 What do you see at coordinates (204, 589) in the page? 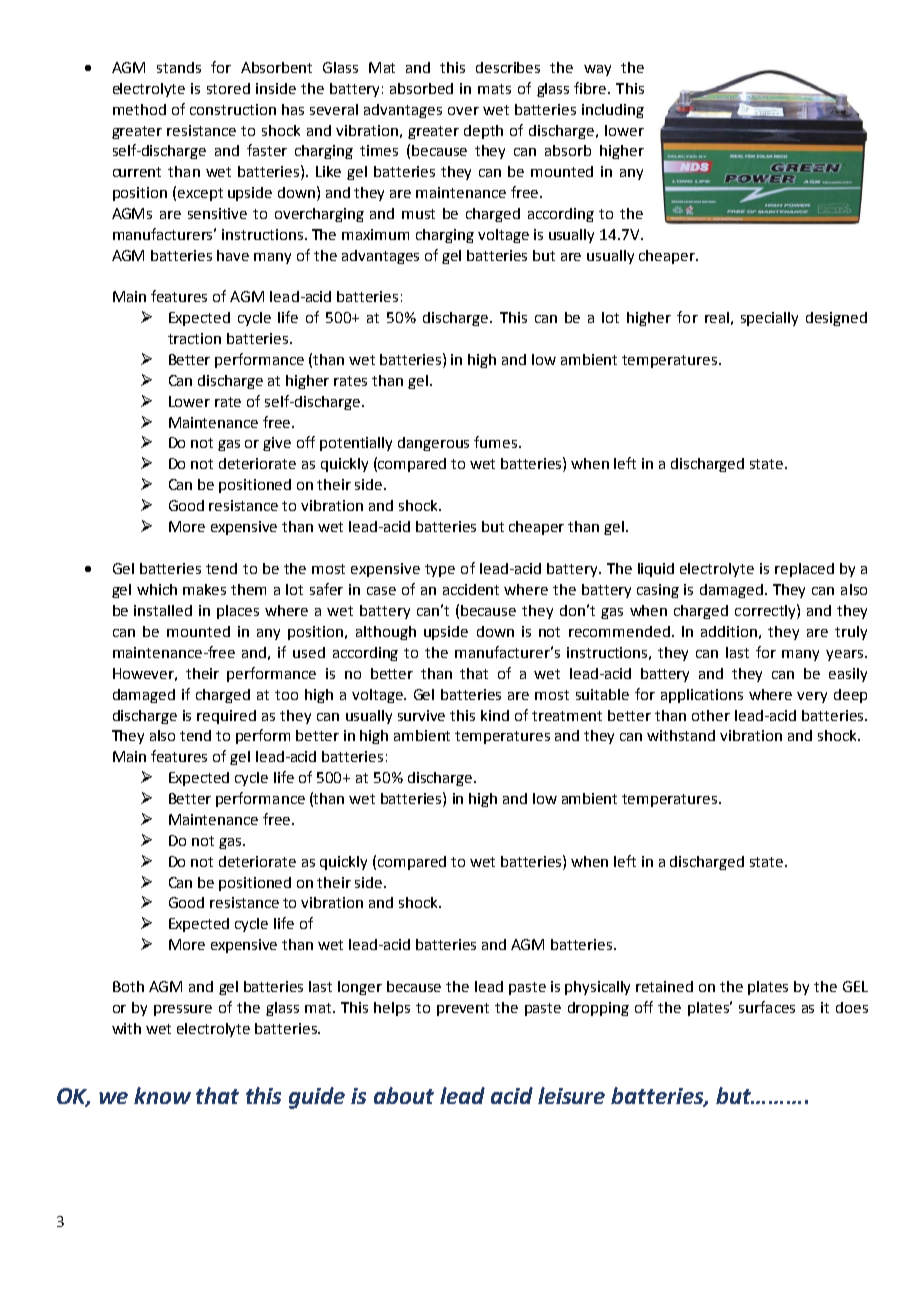
I see `makes` at bounding box center [204, 589].
